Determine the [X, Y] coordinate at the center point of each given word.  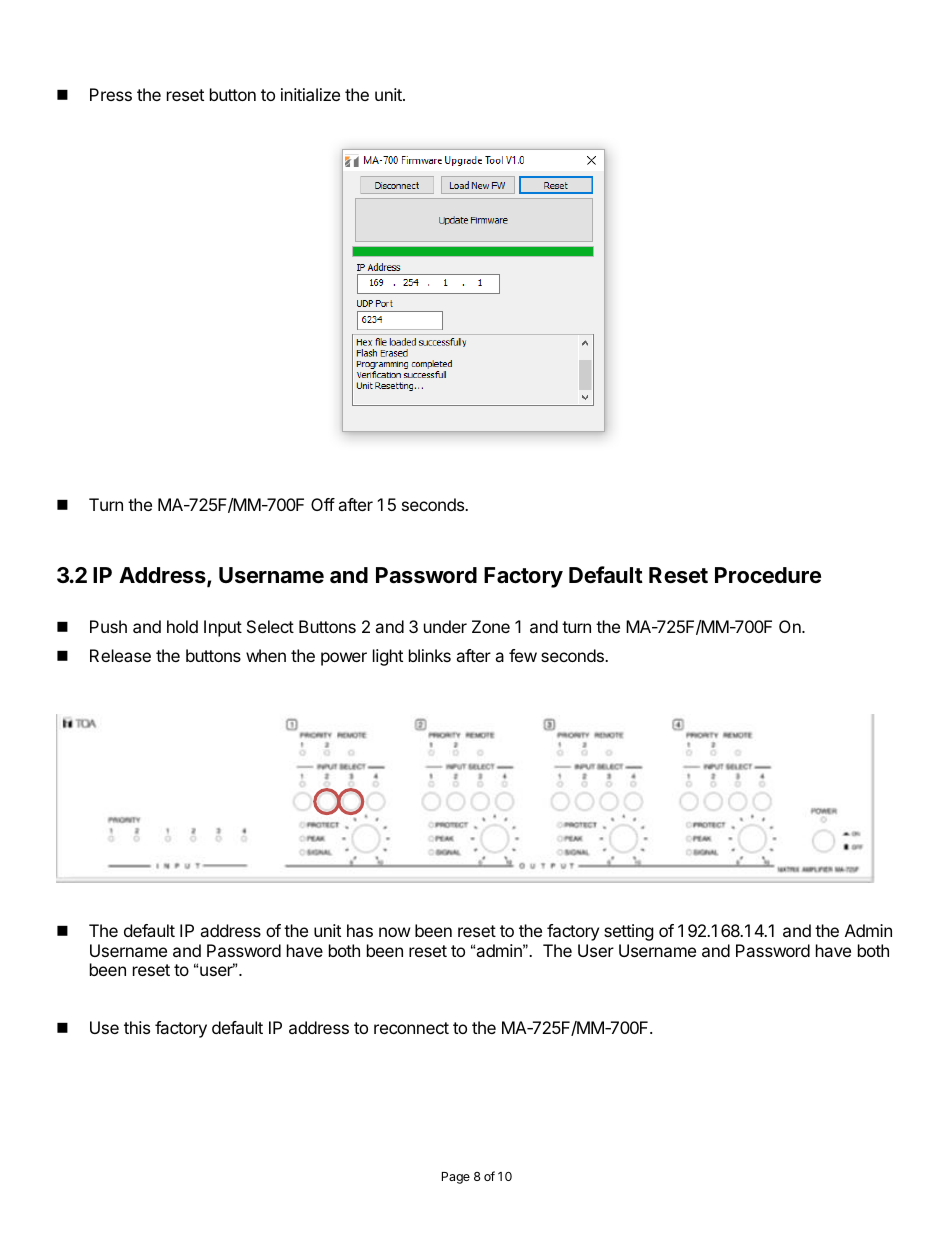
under [445, 626]
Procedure [768, 575]
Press [111, 94]
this [137, 1027]
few [523, 655]
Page [456, 1178]
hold [182, 626]
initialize [310, 94]
